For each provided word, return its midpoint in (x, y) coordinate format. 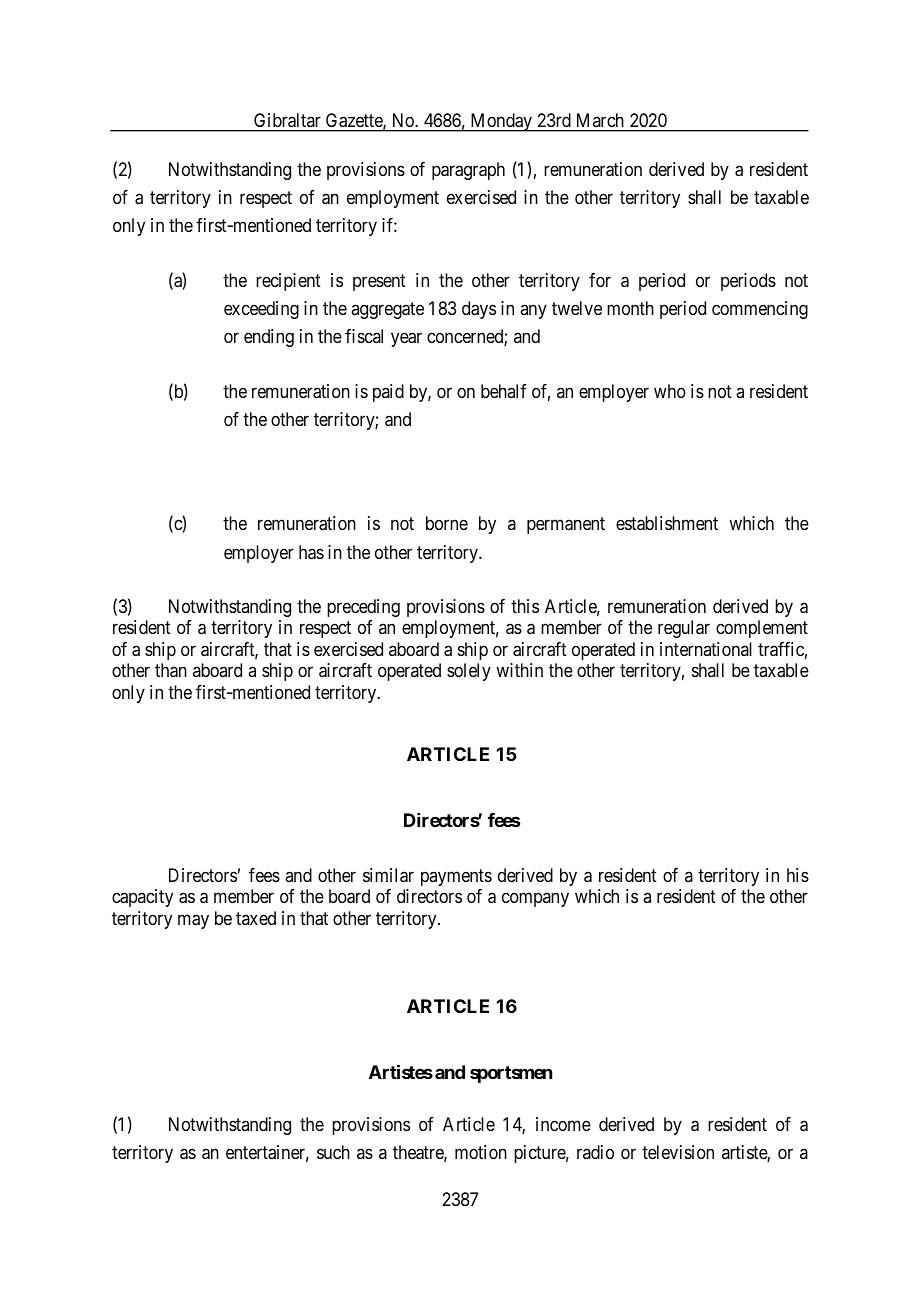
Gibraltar (287, 120)
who (670, 391)
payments (456, 877)
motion (481, 1152)
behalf (504, 391)
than (171, 670)
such (333, 1152)
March (600, 120)
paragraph (468, 171)
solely (469, 672)
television (678, 1152)
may (193, 921)
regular (684, 629)
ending (269, 338)
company (535, 900)
